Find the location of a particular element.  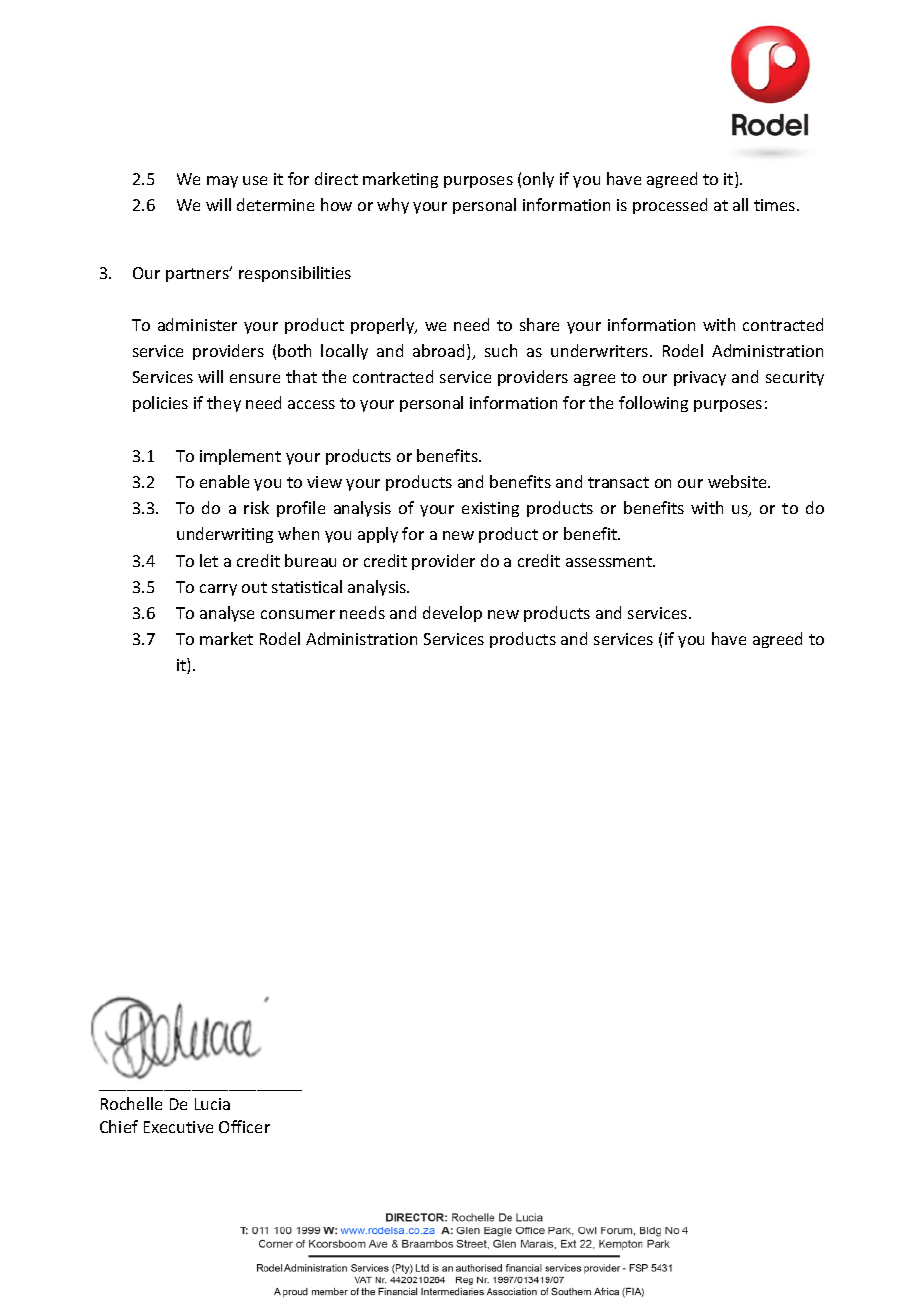

processed is located at coordinates (670, 206).
